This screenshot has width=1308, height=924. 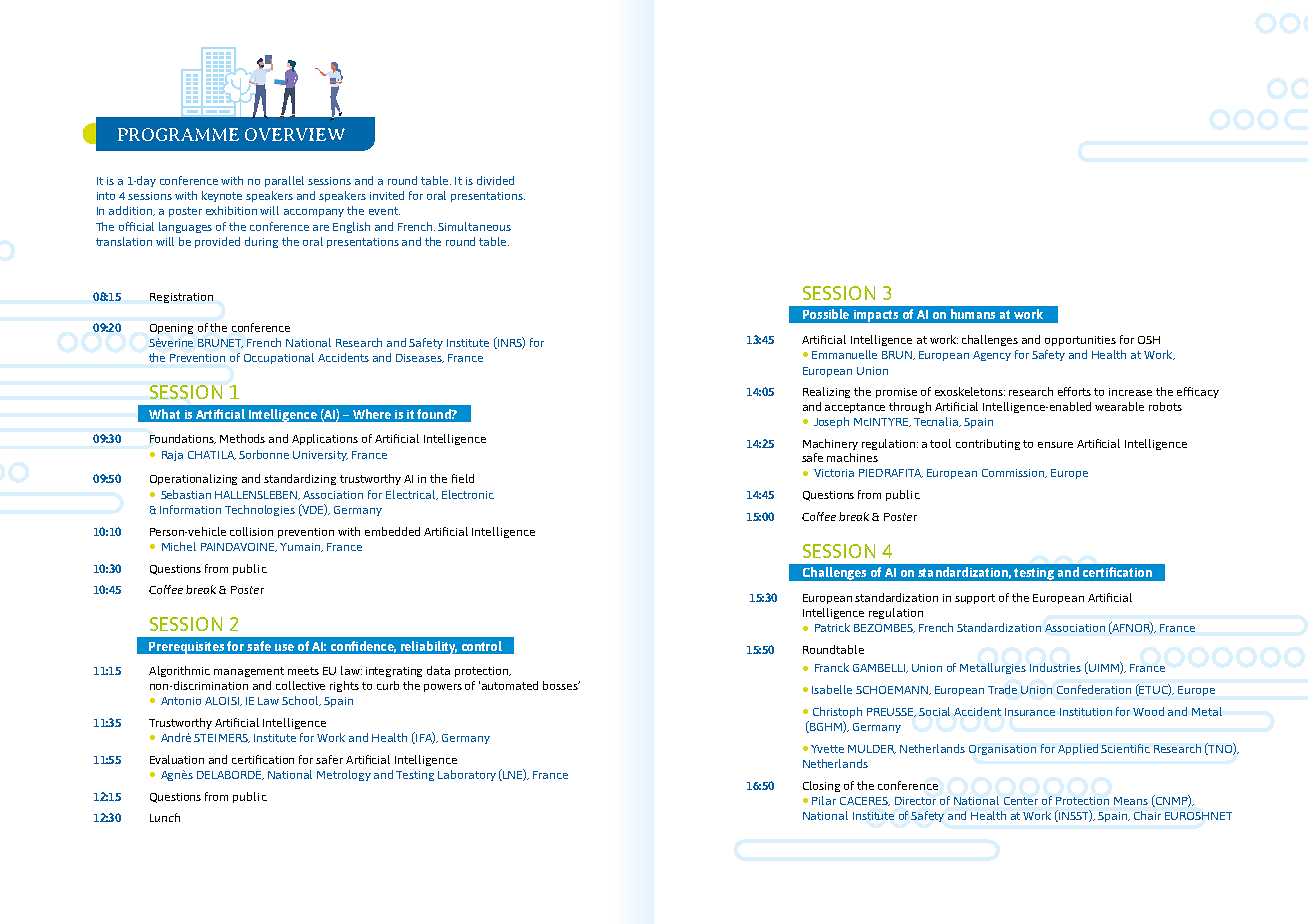 I want to click on Commission, so click(x=1014, y=473).
